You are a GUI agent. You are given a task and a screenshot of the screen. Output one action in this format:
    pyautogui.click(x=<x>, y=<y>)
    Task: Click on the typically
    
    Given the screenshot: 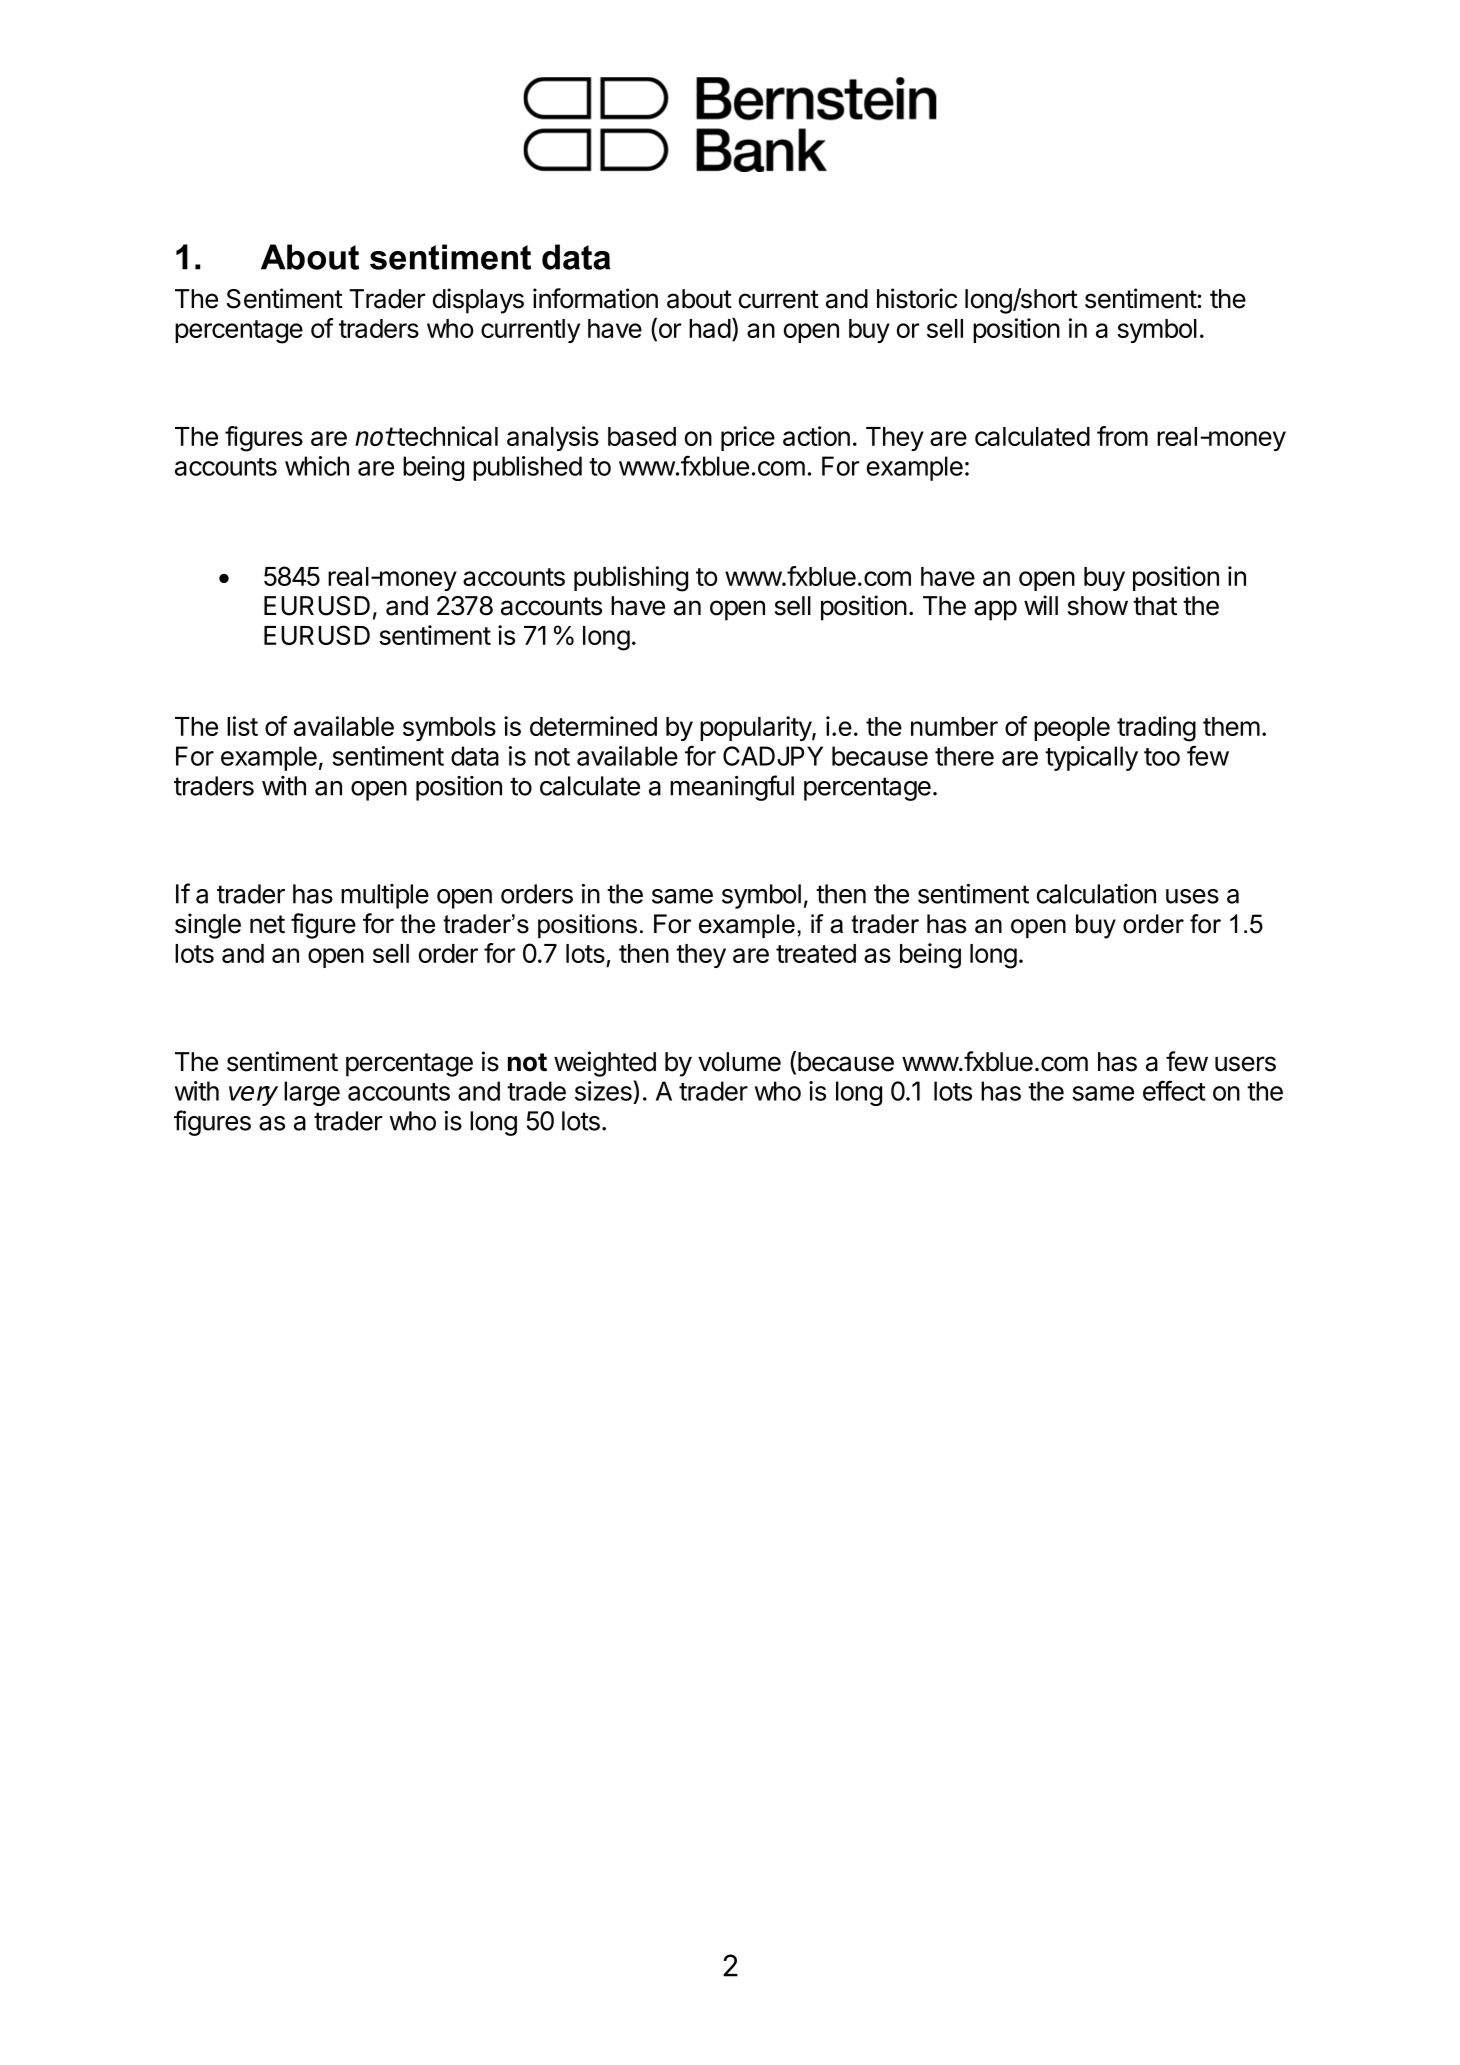 What is the action you would take?
    pyautogui.click(x=1091, y=758)
